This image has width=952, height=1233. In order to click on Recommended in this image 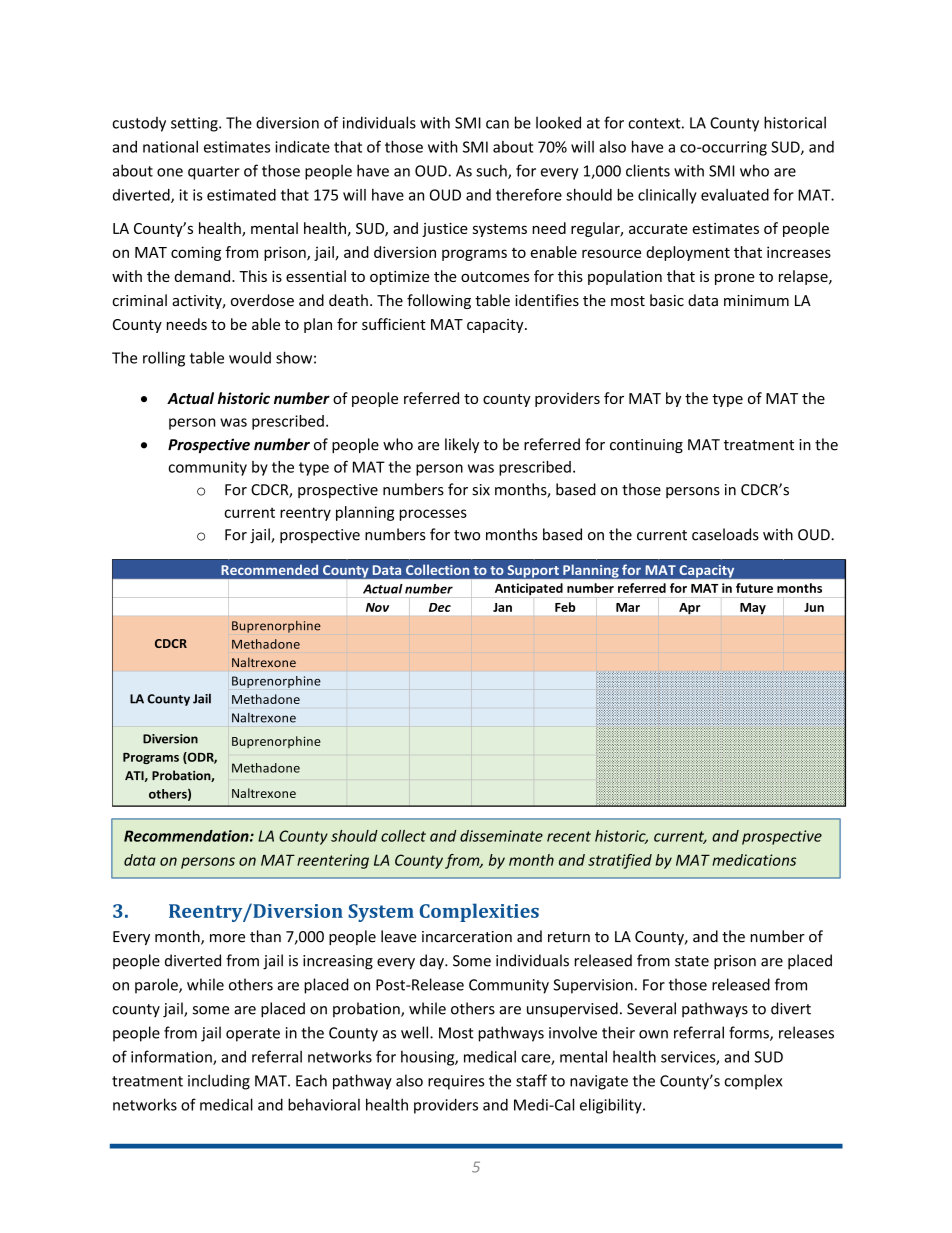, I will do `click(270, 570)`.
